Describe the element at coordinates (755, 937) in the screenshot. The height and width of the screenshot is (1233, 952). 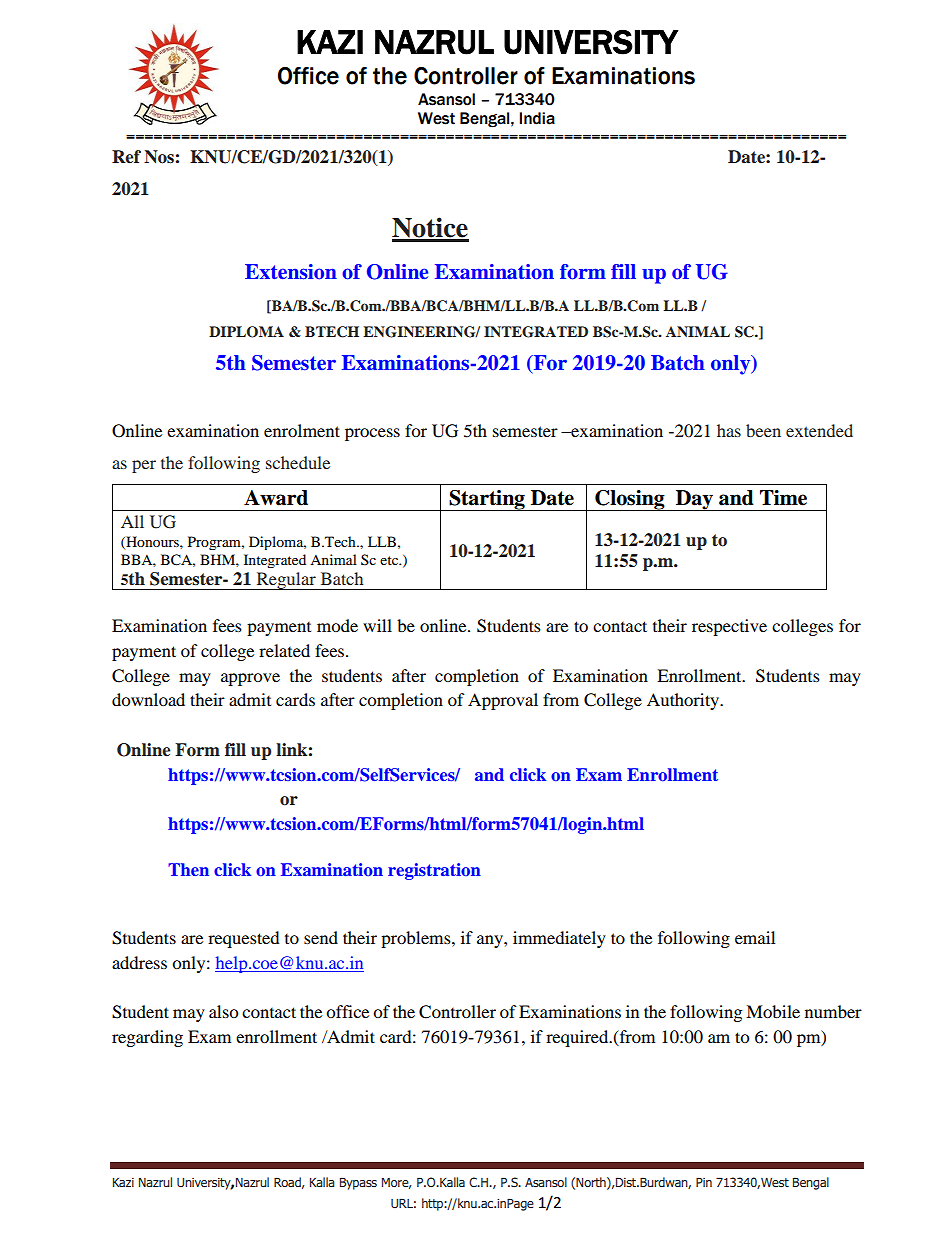
I see `email` at that location.
